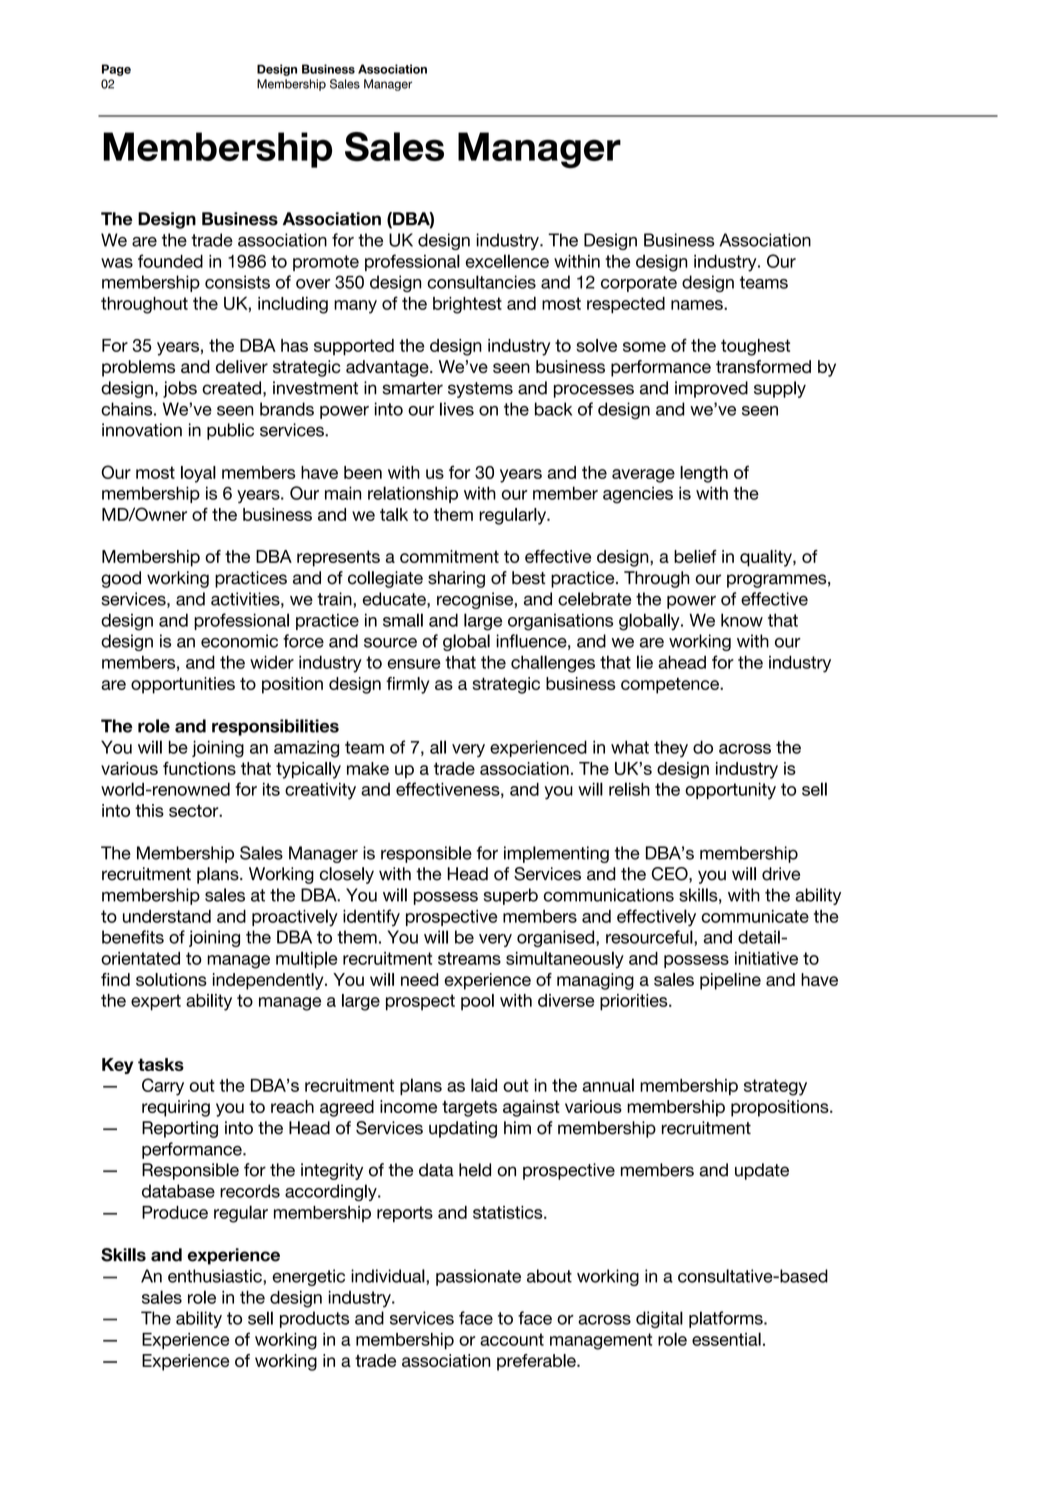  I want to click on pool, so click(477, 1002).
